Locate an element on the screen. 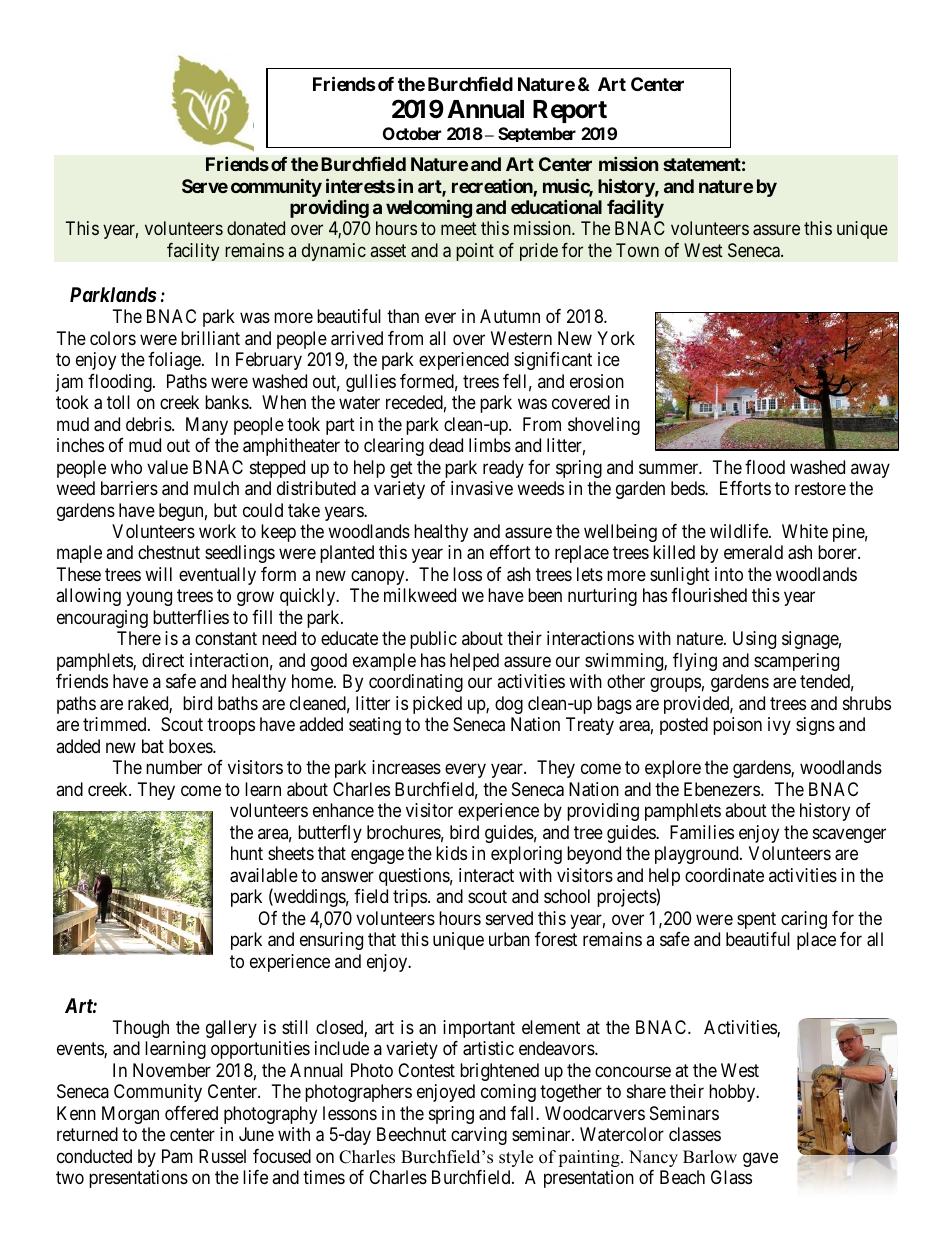 The image size is (952, 1233). October is located at coordinates (412, 133).
